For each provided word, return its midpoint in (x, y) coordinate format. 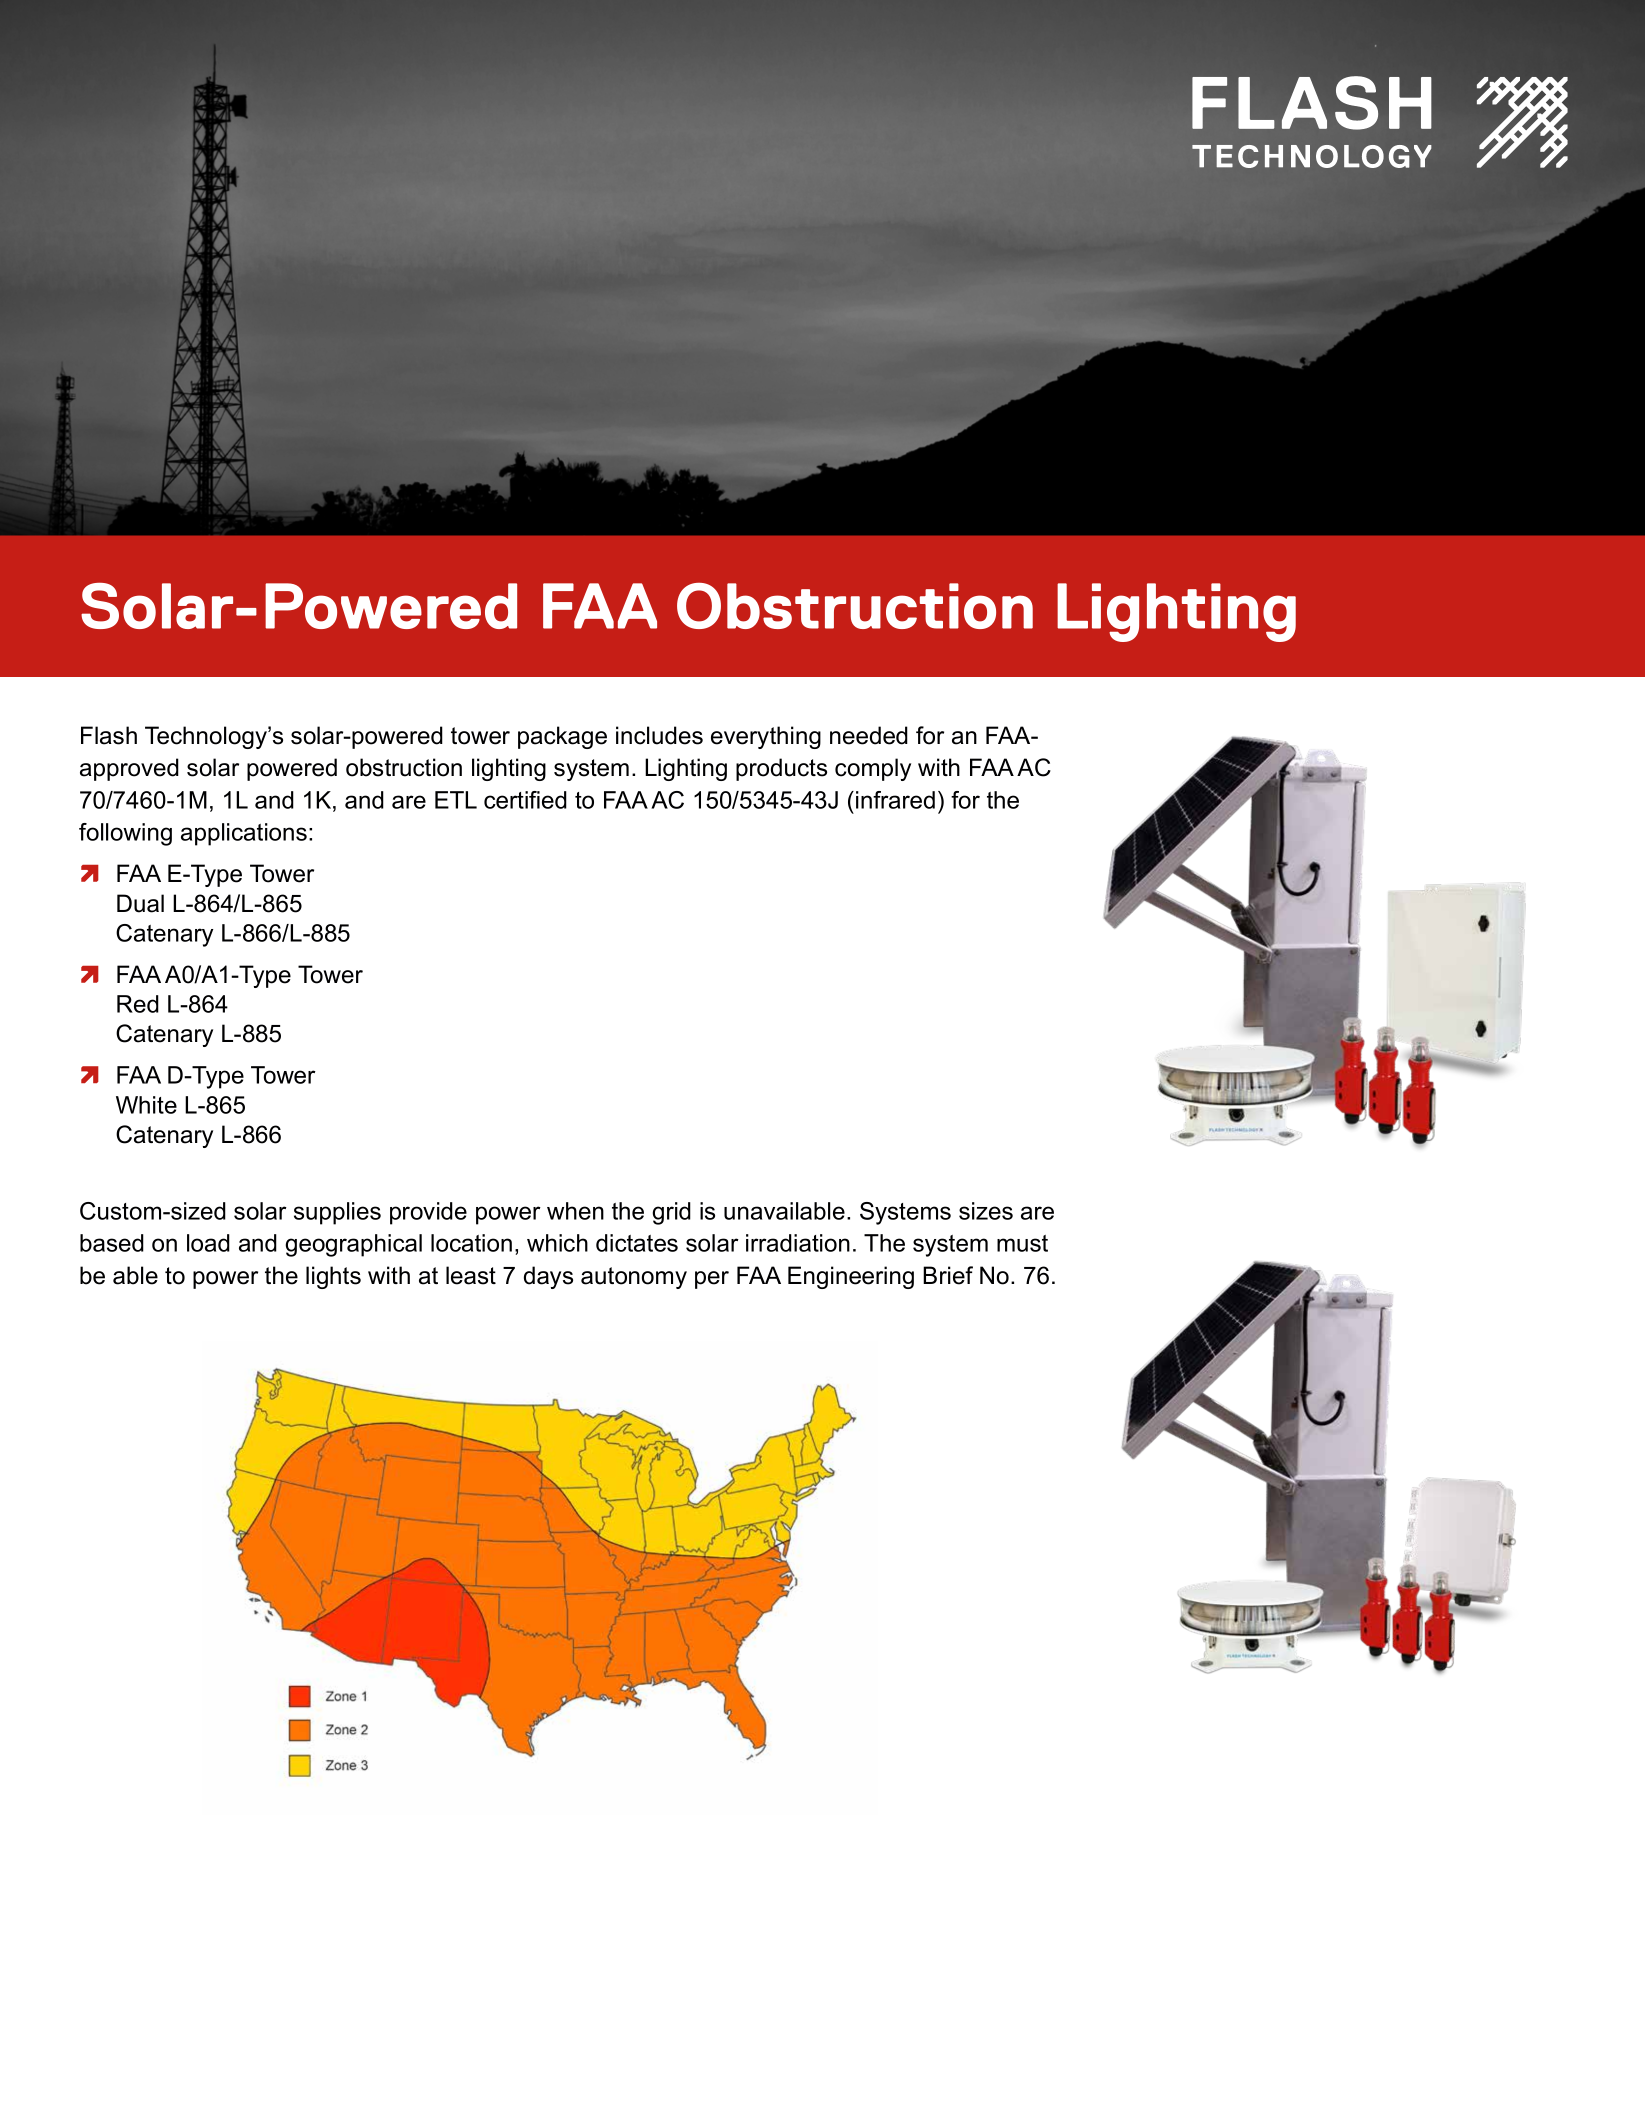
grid (671, 1213)
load (208, 1243)
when (575, 1211)
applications (244, 834)
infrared (895, 800)
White (146, 1105)
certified (525, 800)
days (548, 1277)
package (562, 737)
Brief (948, 1275)
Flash (109, 735)
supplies (337, 1213)
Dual (140, 903)
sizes (986, 1211)
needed (869, 735)
